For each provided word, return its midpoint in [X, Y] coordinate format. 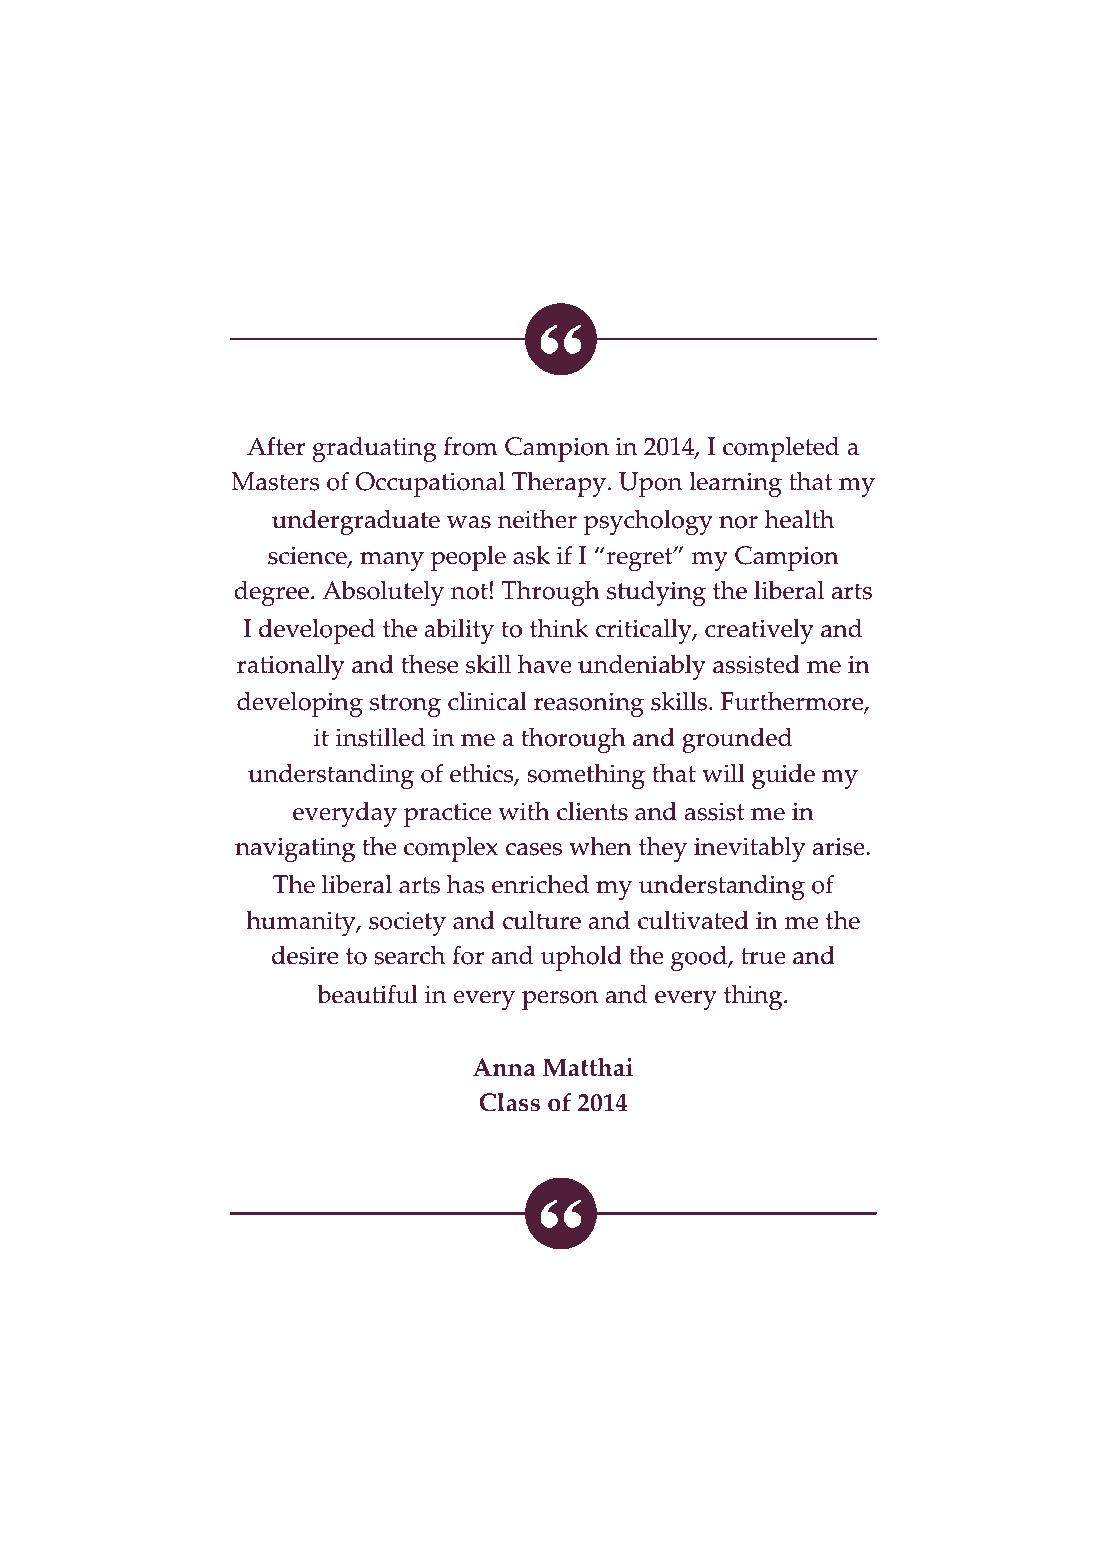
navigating [295, 849]
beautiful [367, 994]
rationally [291, 667]
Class [509, 1102]
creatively [759, 631]
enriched [540, 884]
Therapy [559, 484]
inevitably [749, 849]
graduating [375, 449]
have [545, 664]
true [763, 956]
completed [781, 449]
